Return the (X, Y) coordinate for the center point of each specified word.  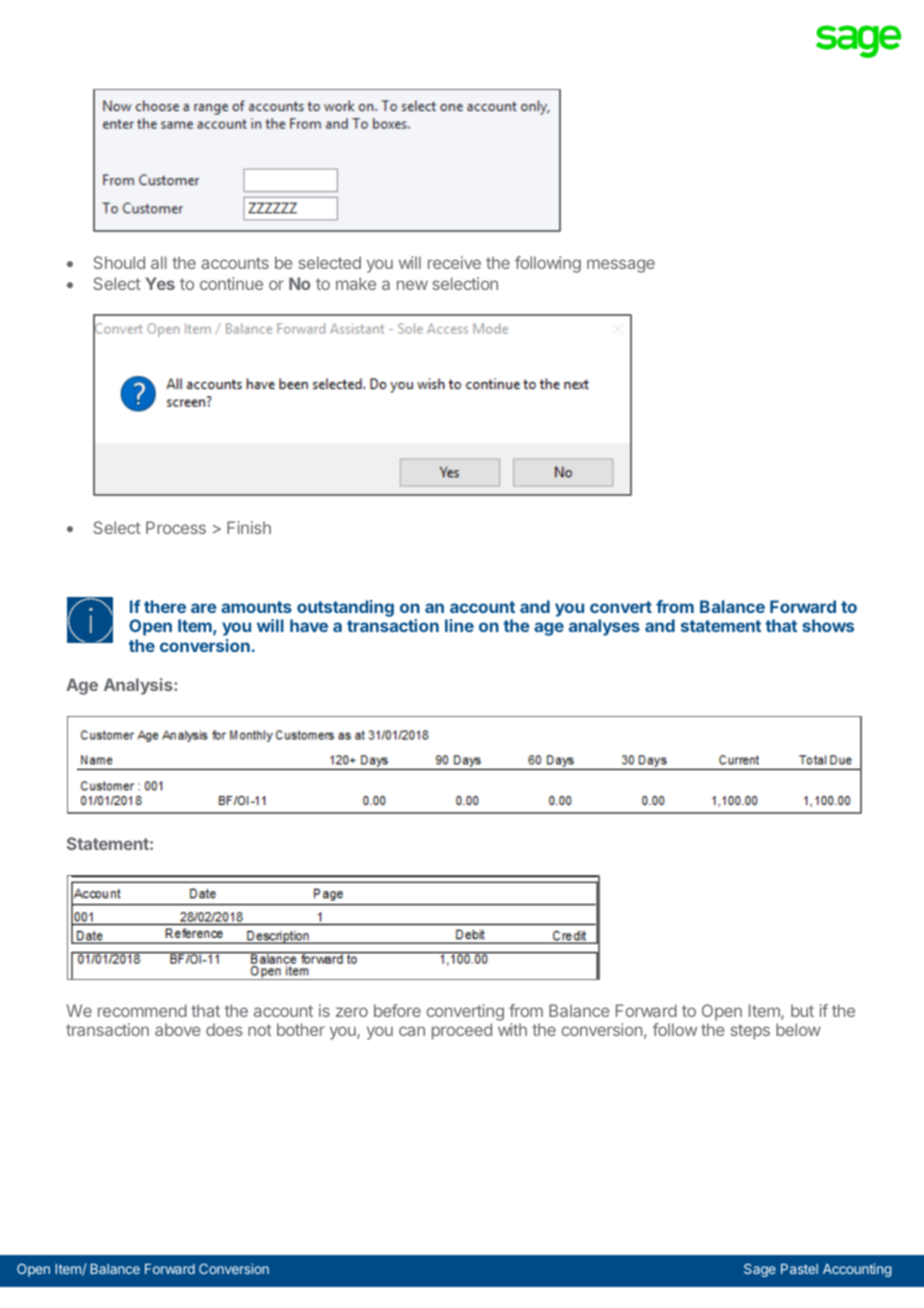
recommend (142, 1010)
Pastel (799, 1269)
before (397, 1010)
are (204, 608)
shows (828, 625)
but (802, 1010)
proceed (462, 1031)
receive (454, 262)
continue (231, 283)
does (224, 1029)
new (412, 285)
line (459, 625)
